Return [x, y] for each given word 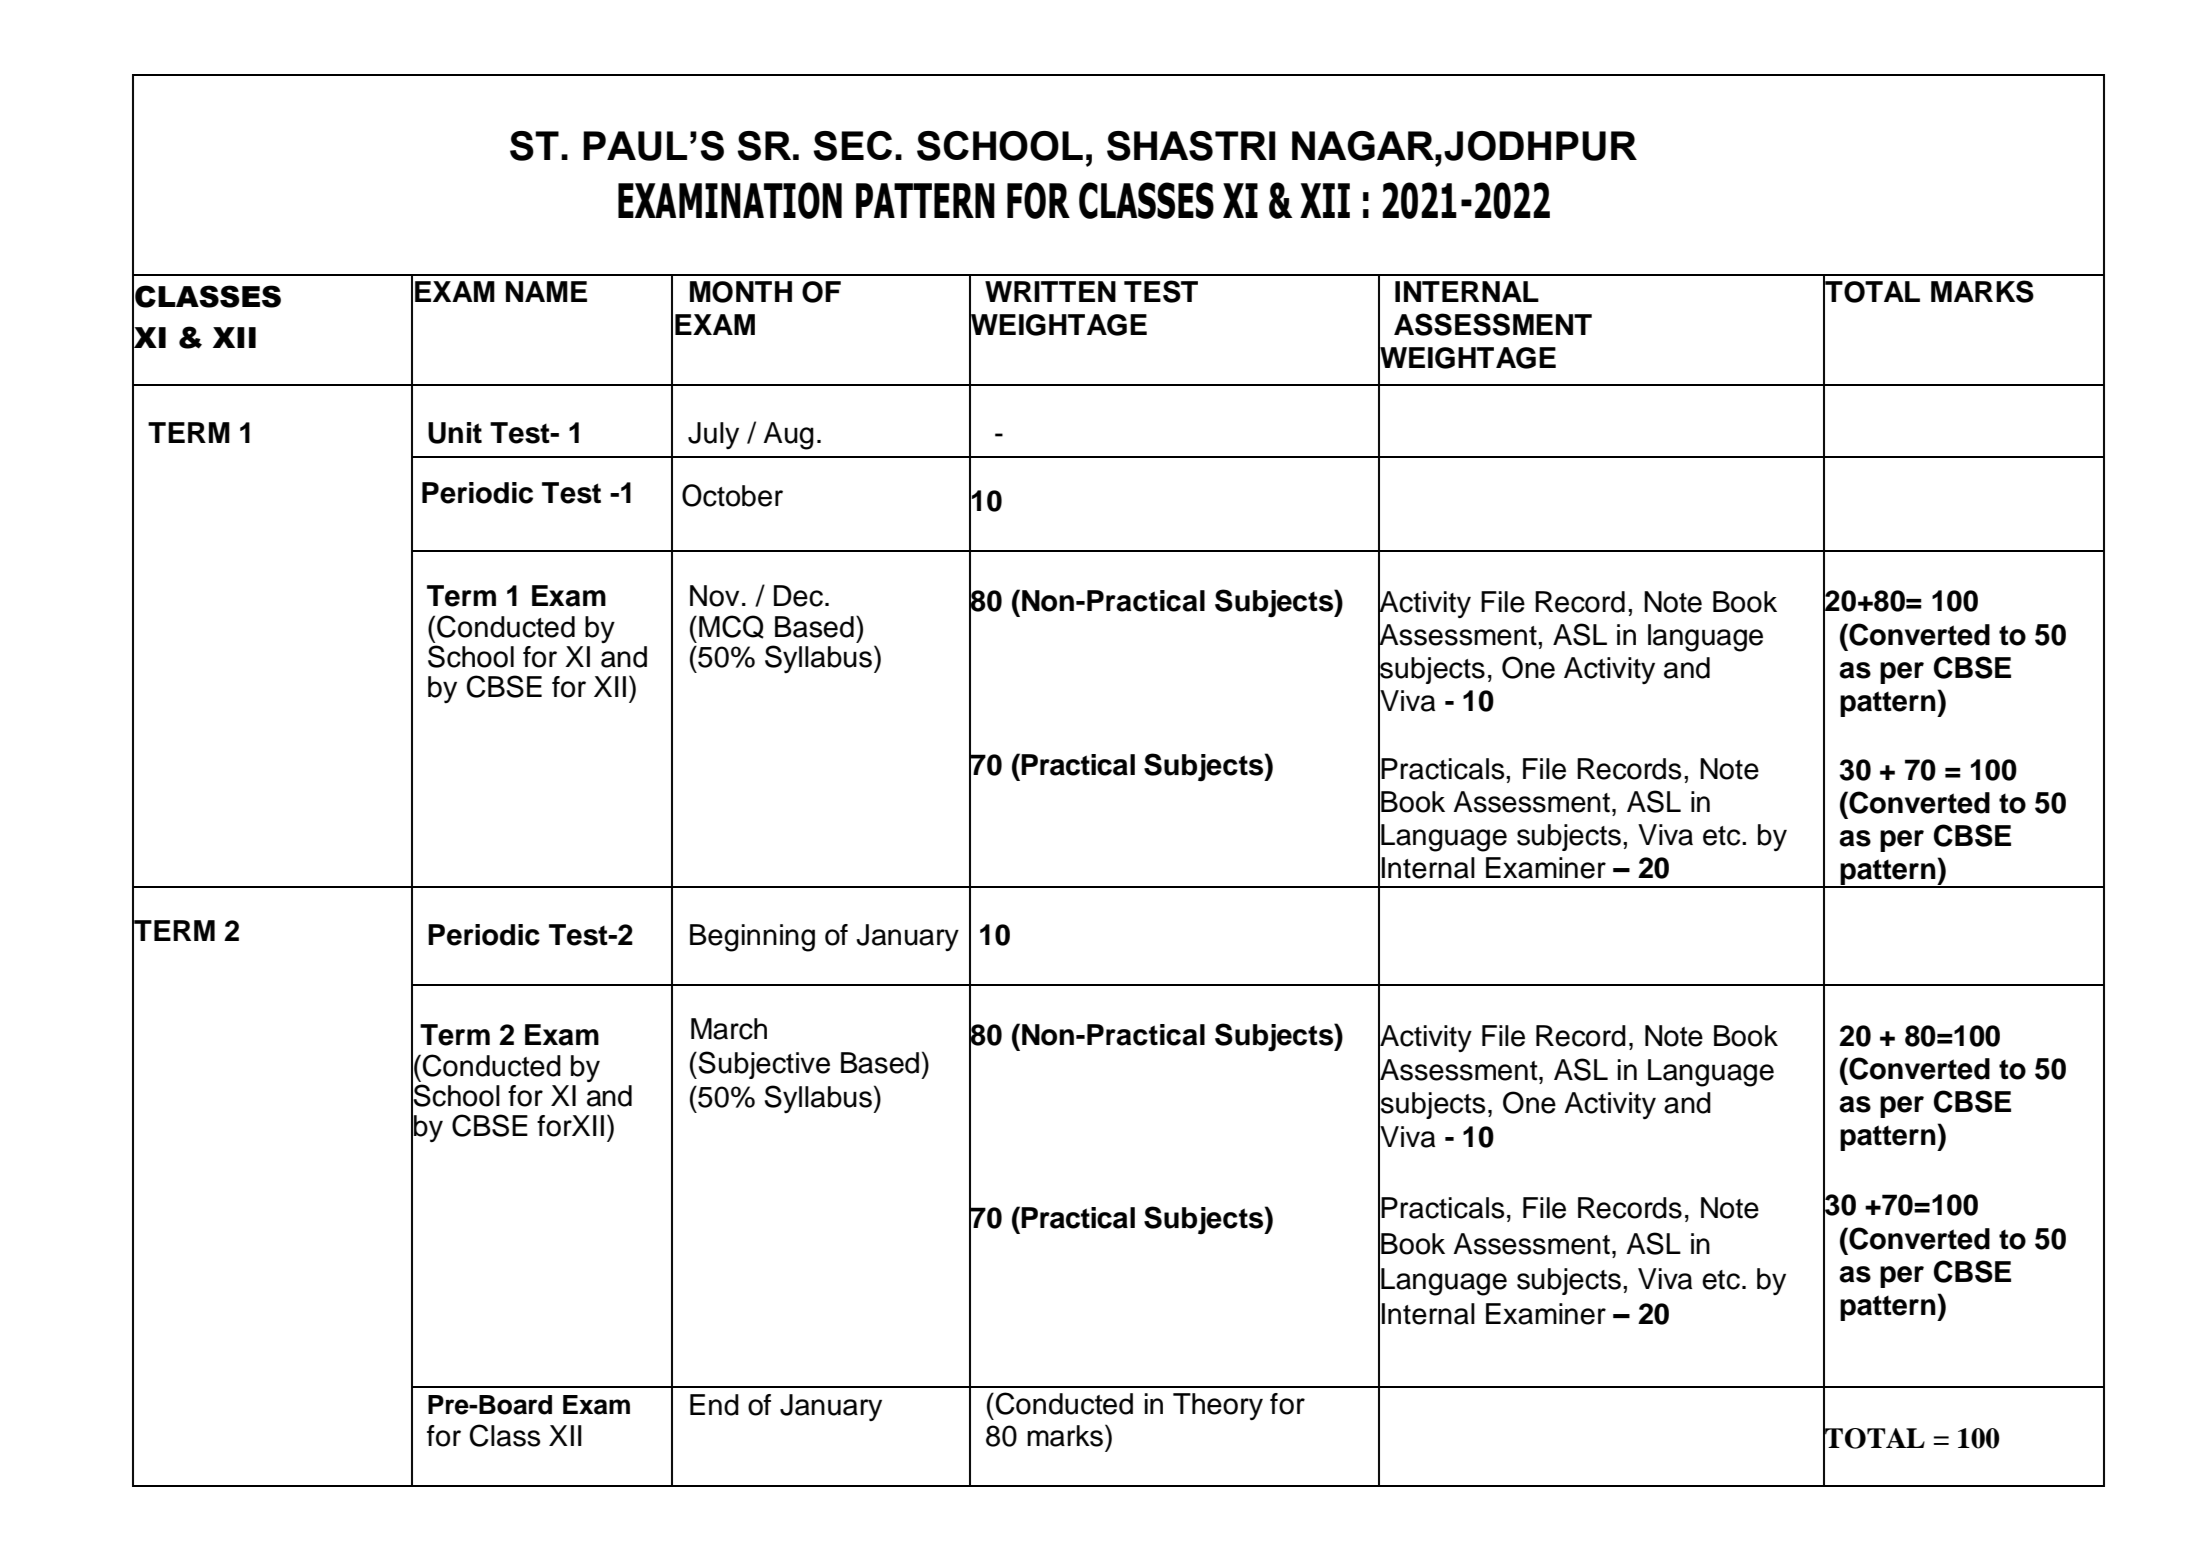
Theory [1218, 1406]
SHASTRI [1191, 146]
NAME [546, 291]
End [714, 1405]
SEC [852, 146]
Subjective [764, 1065]
